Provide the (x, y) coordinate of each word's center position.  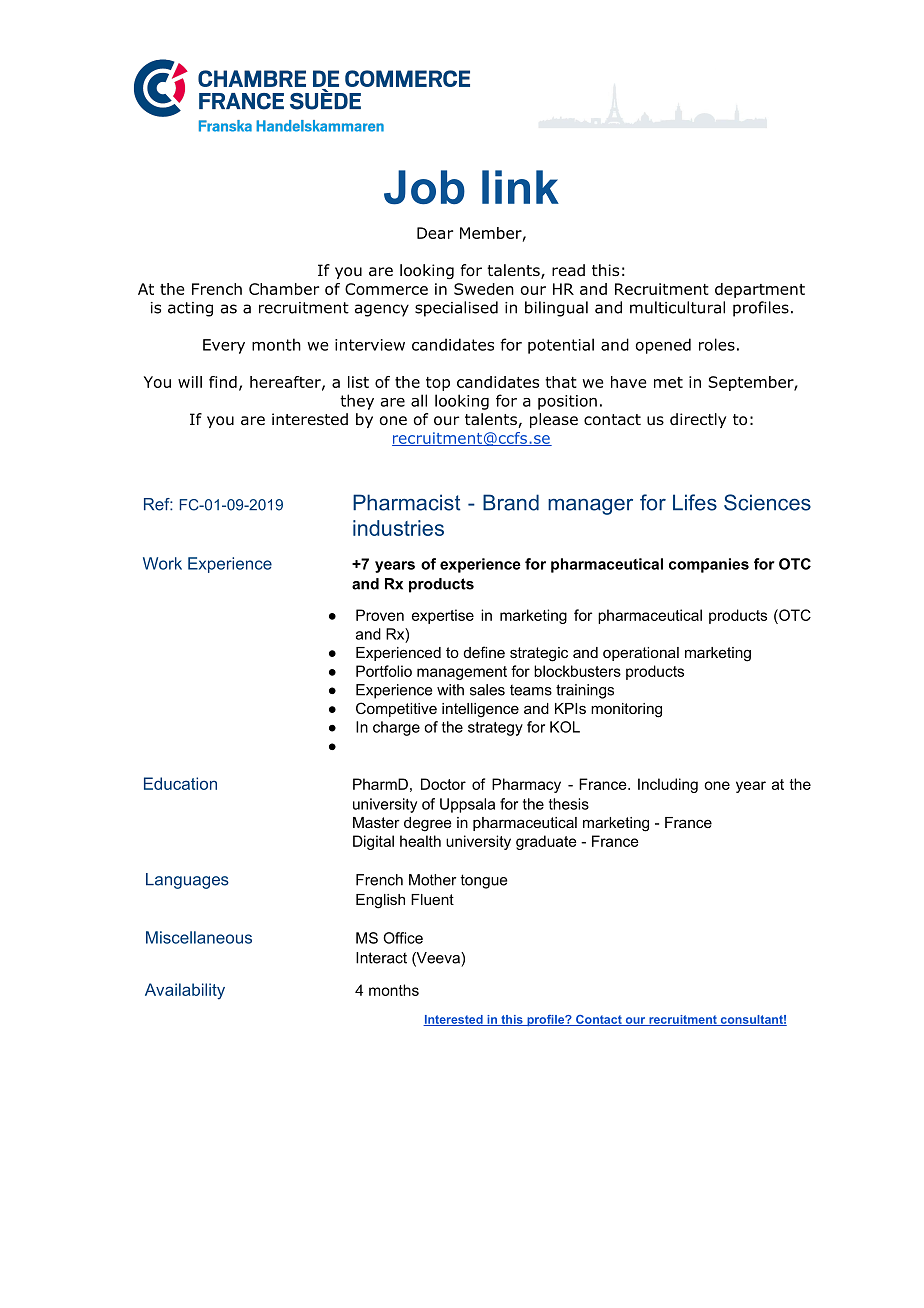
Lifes (695, 502)
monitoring (626, 710)
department (760, 290)
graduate (546, 842)
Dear (435, 233)
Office (403, 938)
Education (180, 783)
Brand (511, 502)
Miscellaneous (199, 937)
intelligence (480, 710)
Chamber (284, 289)
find (223, 382)
